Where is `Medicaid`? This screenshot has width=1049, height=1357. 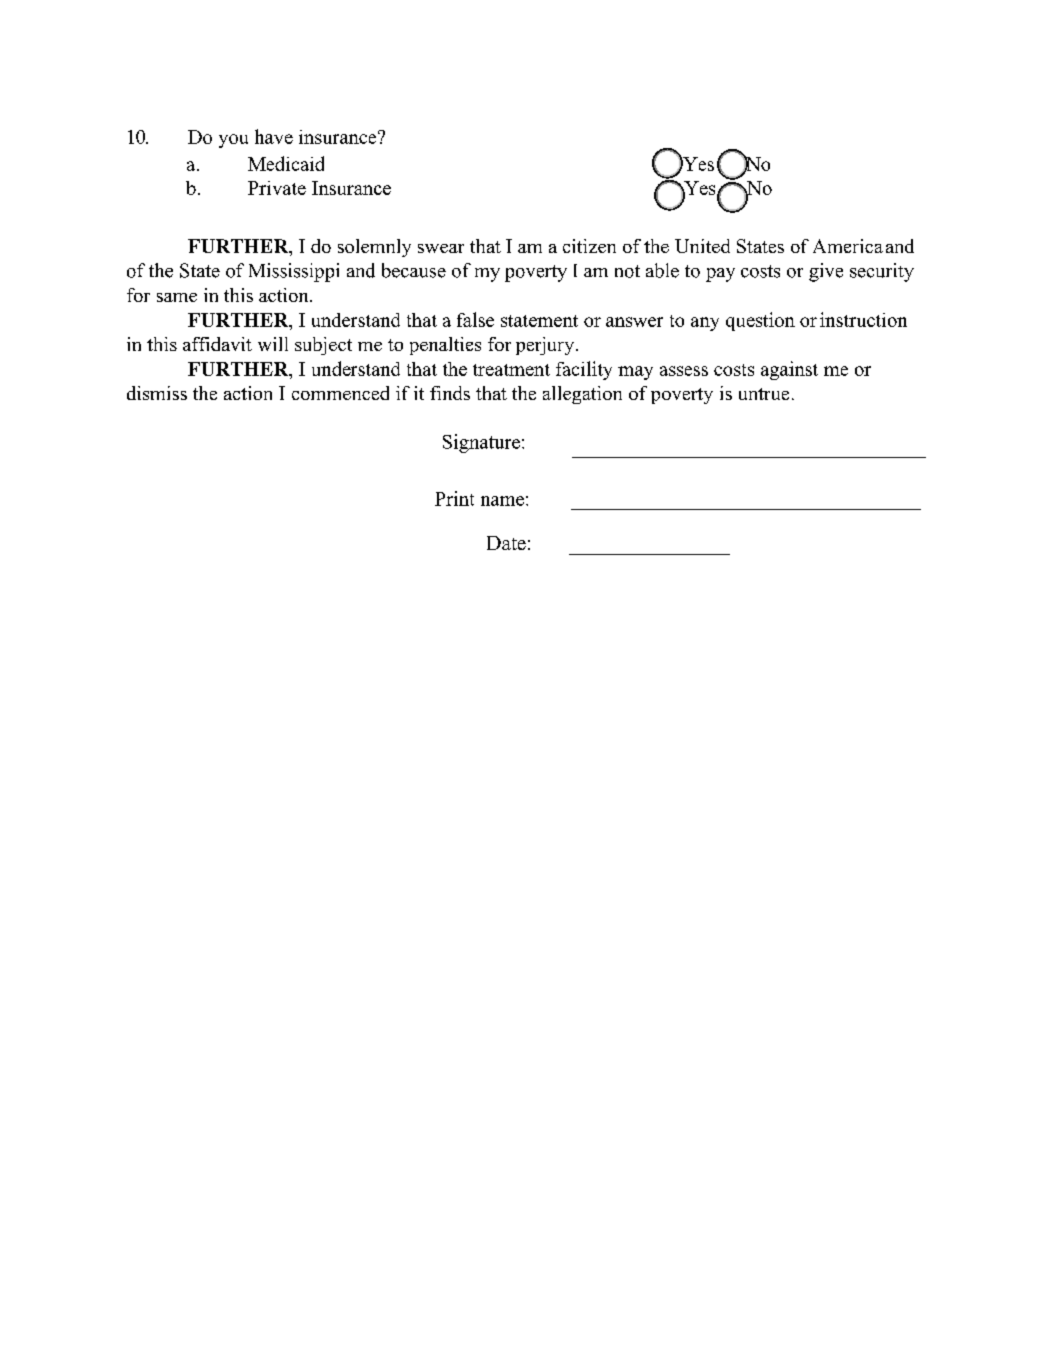
Medicaid is located at coordinates (286, 163).
